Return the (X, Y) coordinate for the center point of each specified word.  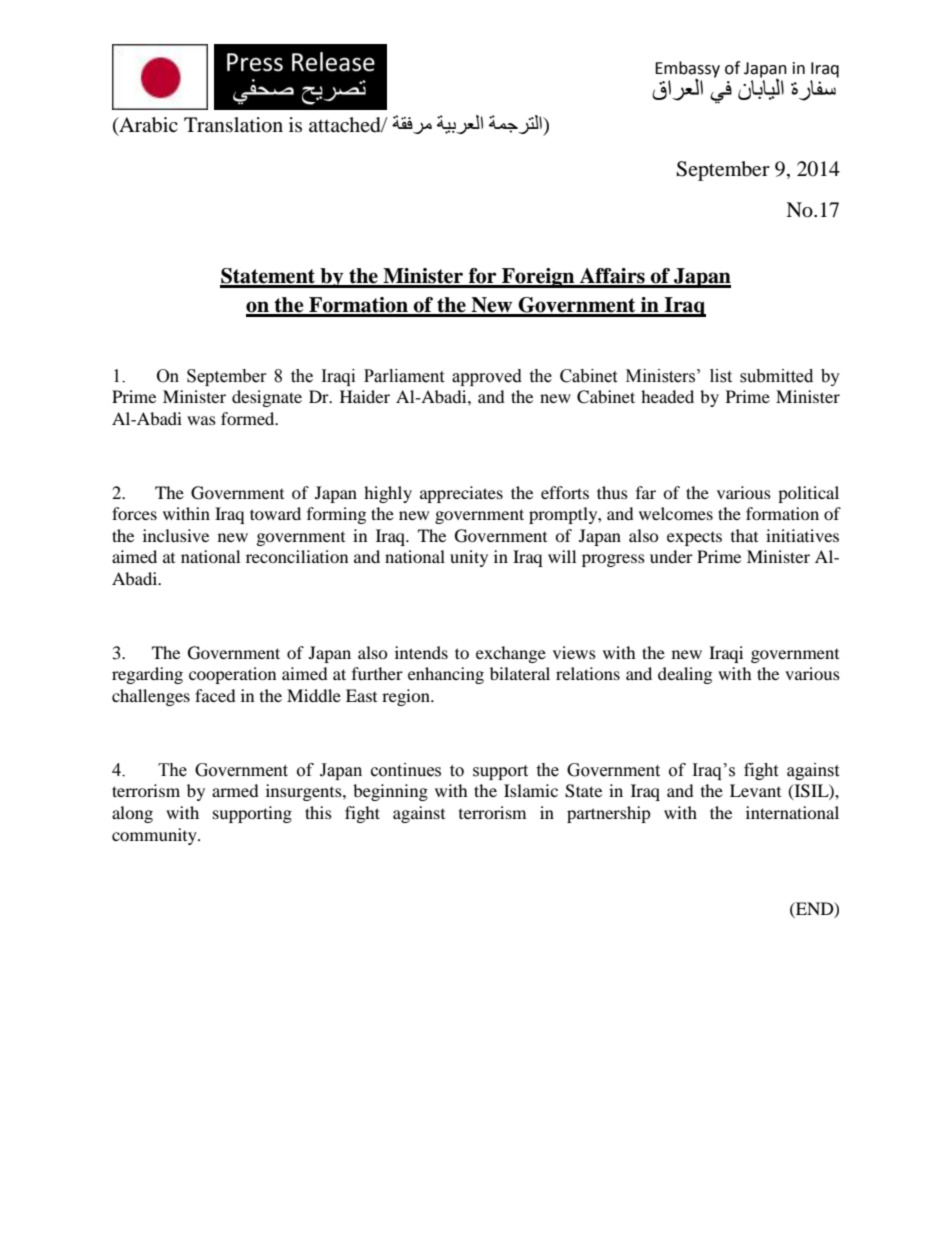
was (201, 420)
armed (235, 790)
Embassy (687, 70)
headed (667, 396)
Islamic (531, 790)
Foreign (538, 278)
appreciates (461, 494)
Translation (233, 125)
